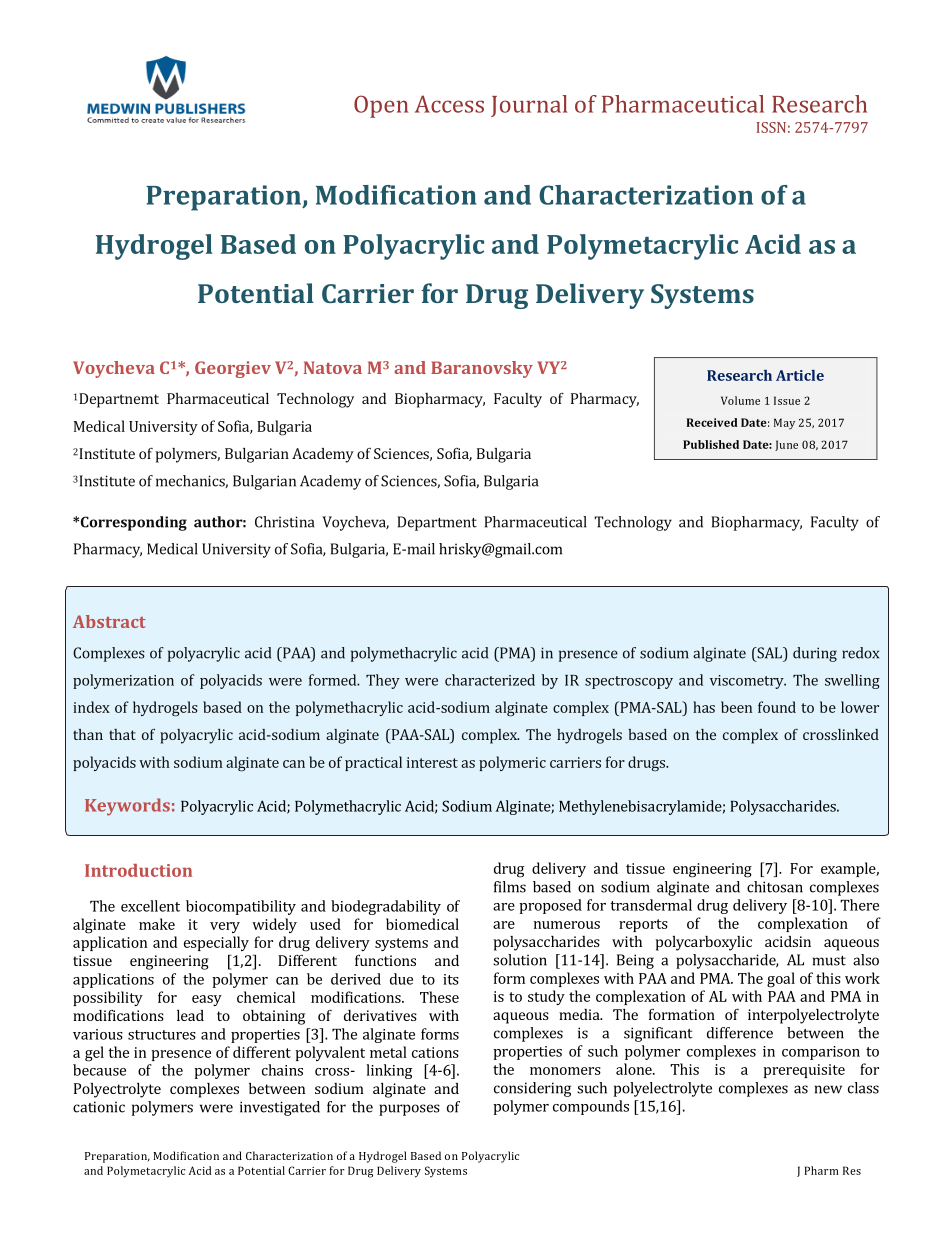 The image size is (952, 1233). What do you see at coordinates (800, 375) in the screenshot?
I see `Article` at bounding box center [800, 375].
